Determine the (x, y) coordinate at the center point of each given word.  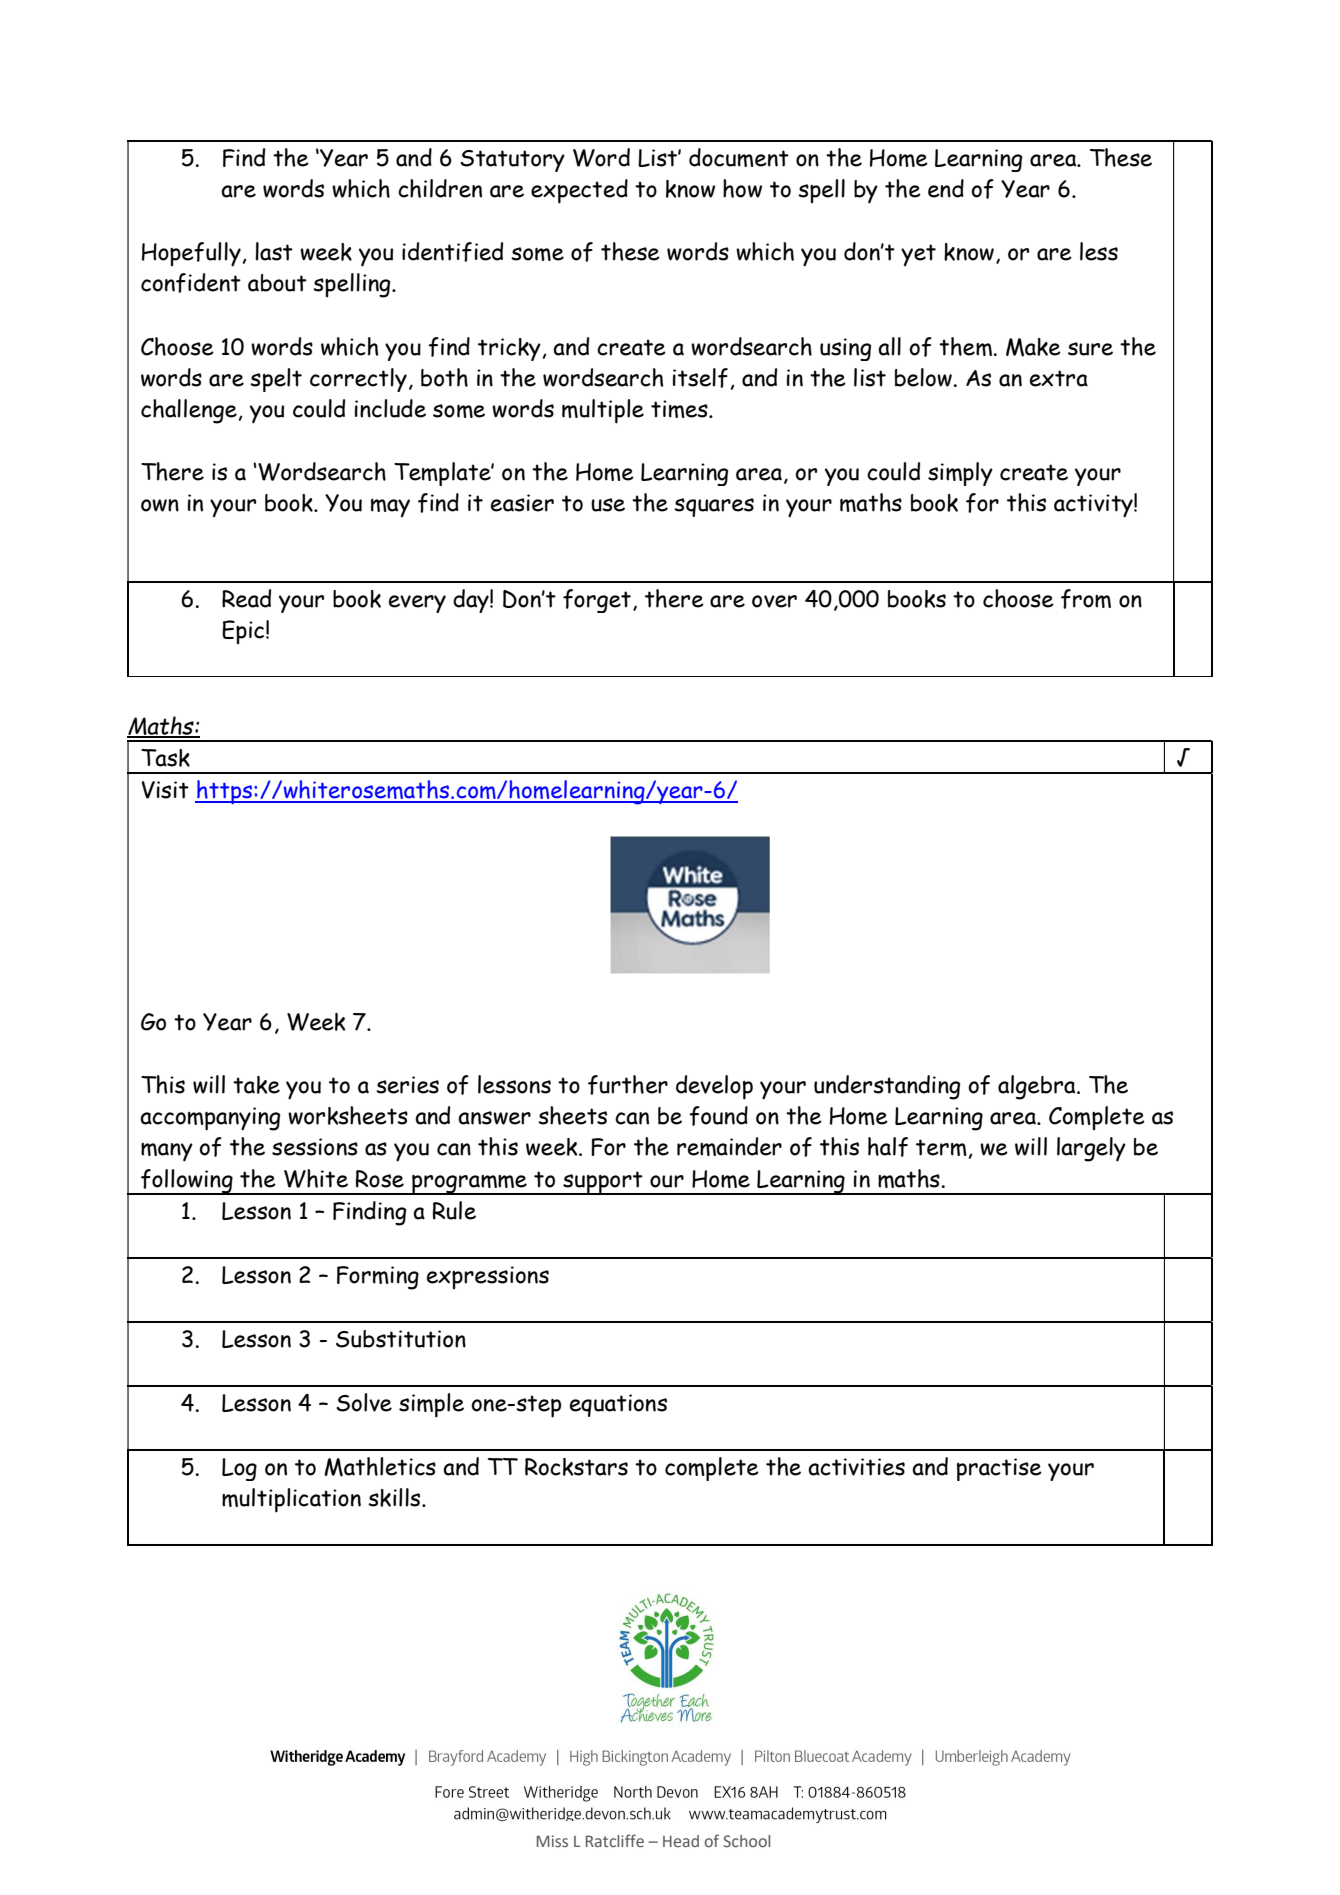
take (256, 1085)
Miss (552, 1841)
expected (579, 191)
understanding (887, 1087)
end (946, 188)
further (628, 1085)
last (274, 251)
